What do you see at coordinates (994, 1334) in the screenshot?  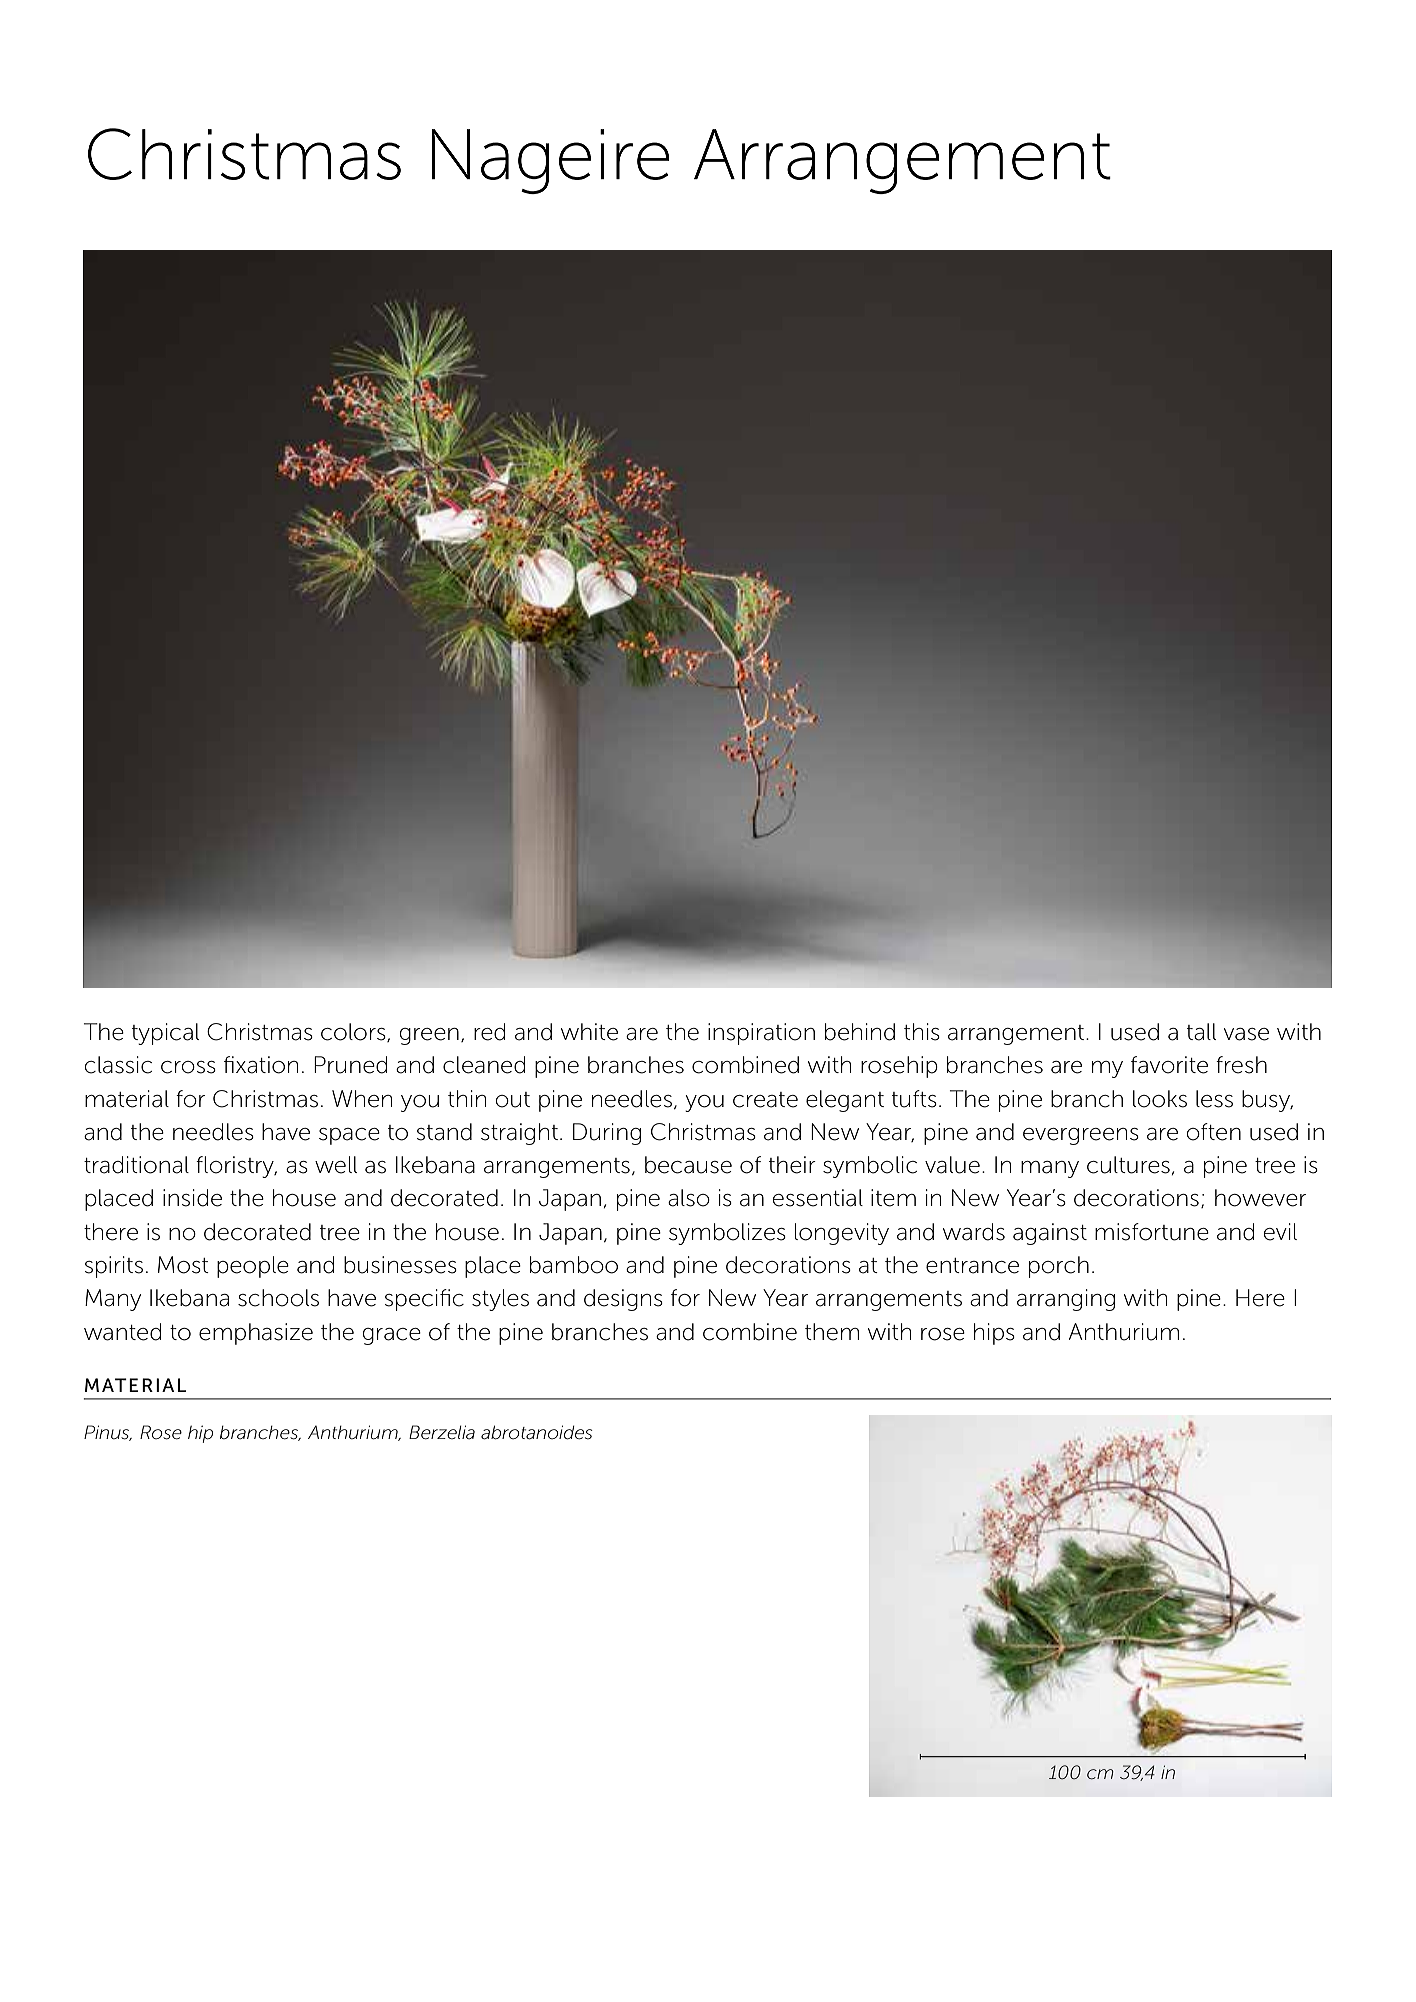 I see `hips` at bounding box center [994, 1334].
